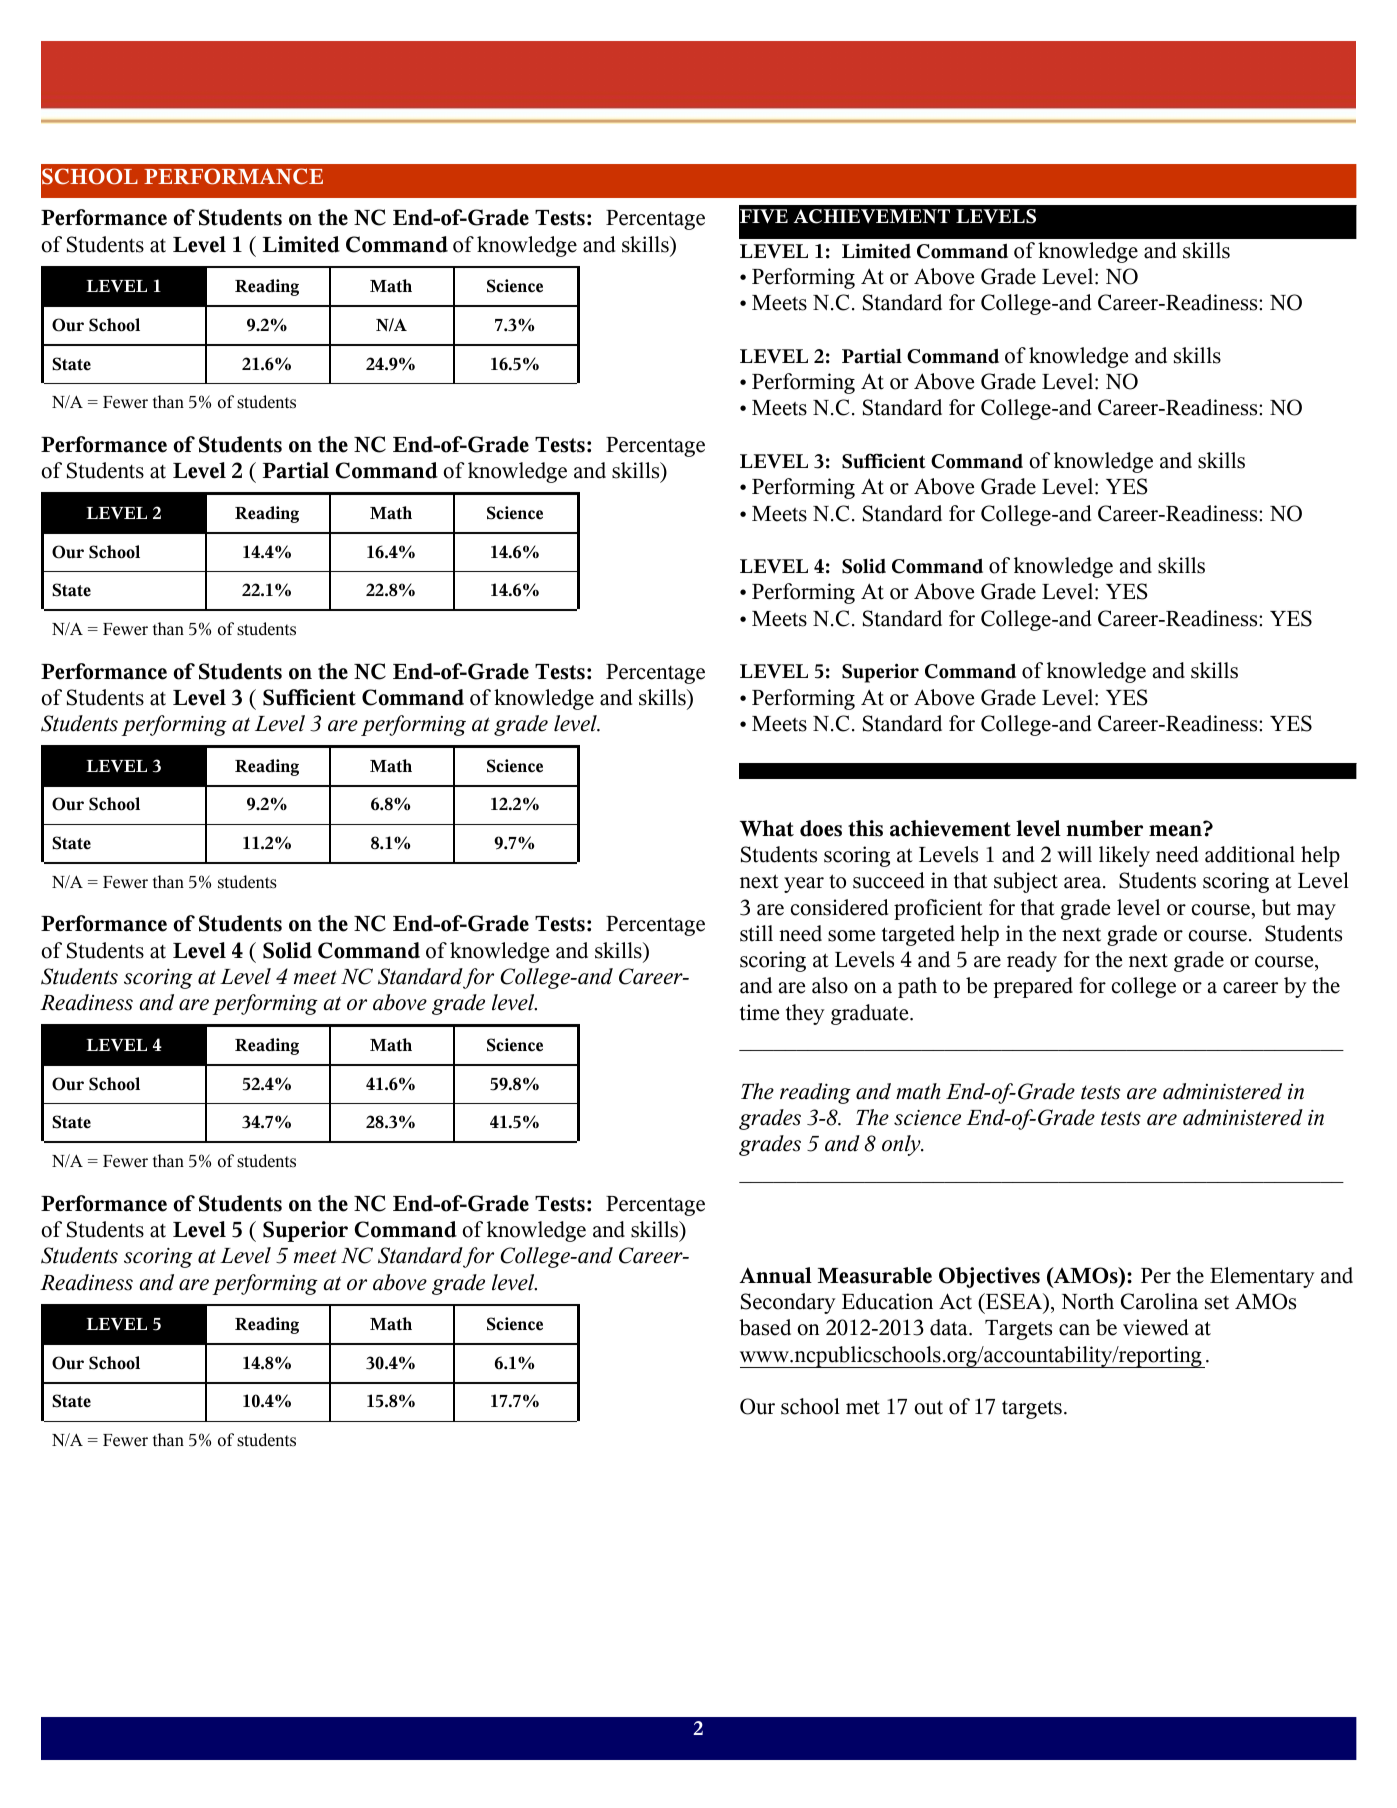 The height and width of the screenshot is (1808, 1397). I want to click on additional, so click(1250, 854).
